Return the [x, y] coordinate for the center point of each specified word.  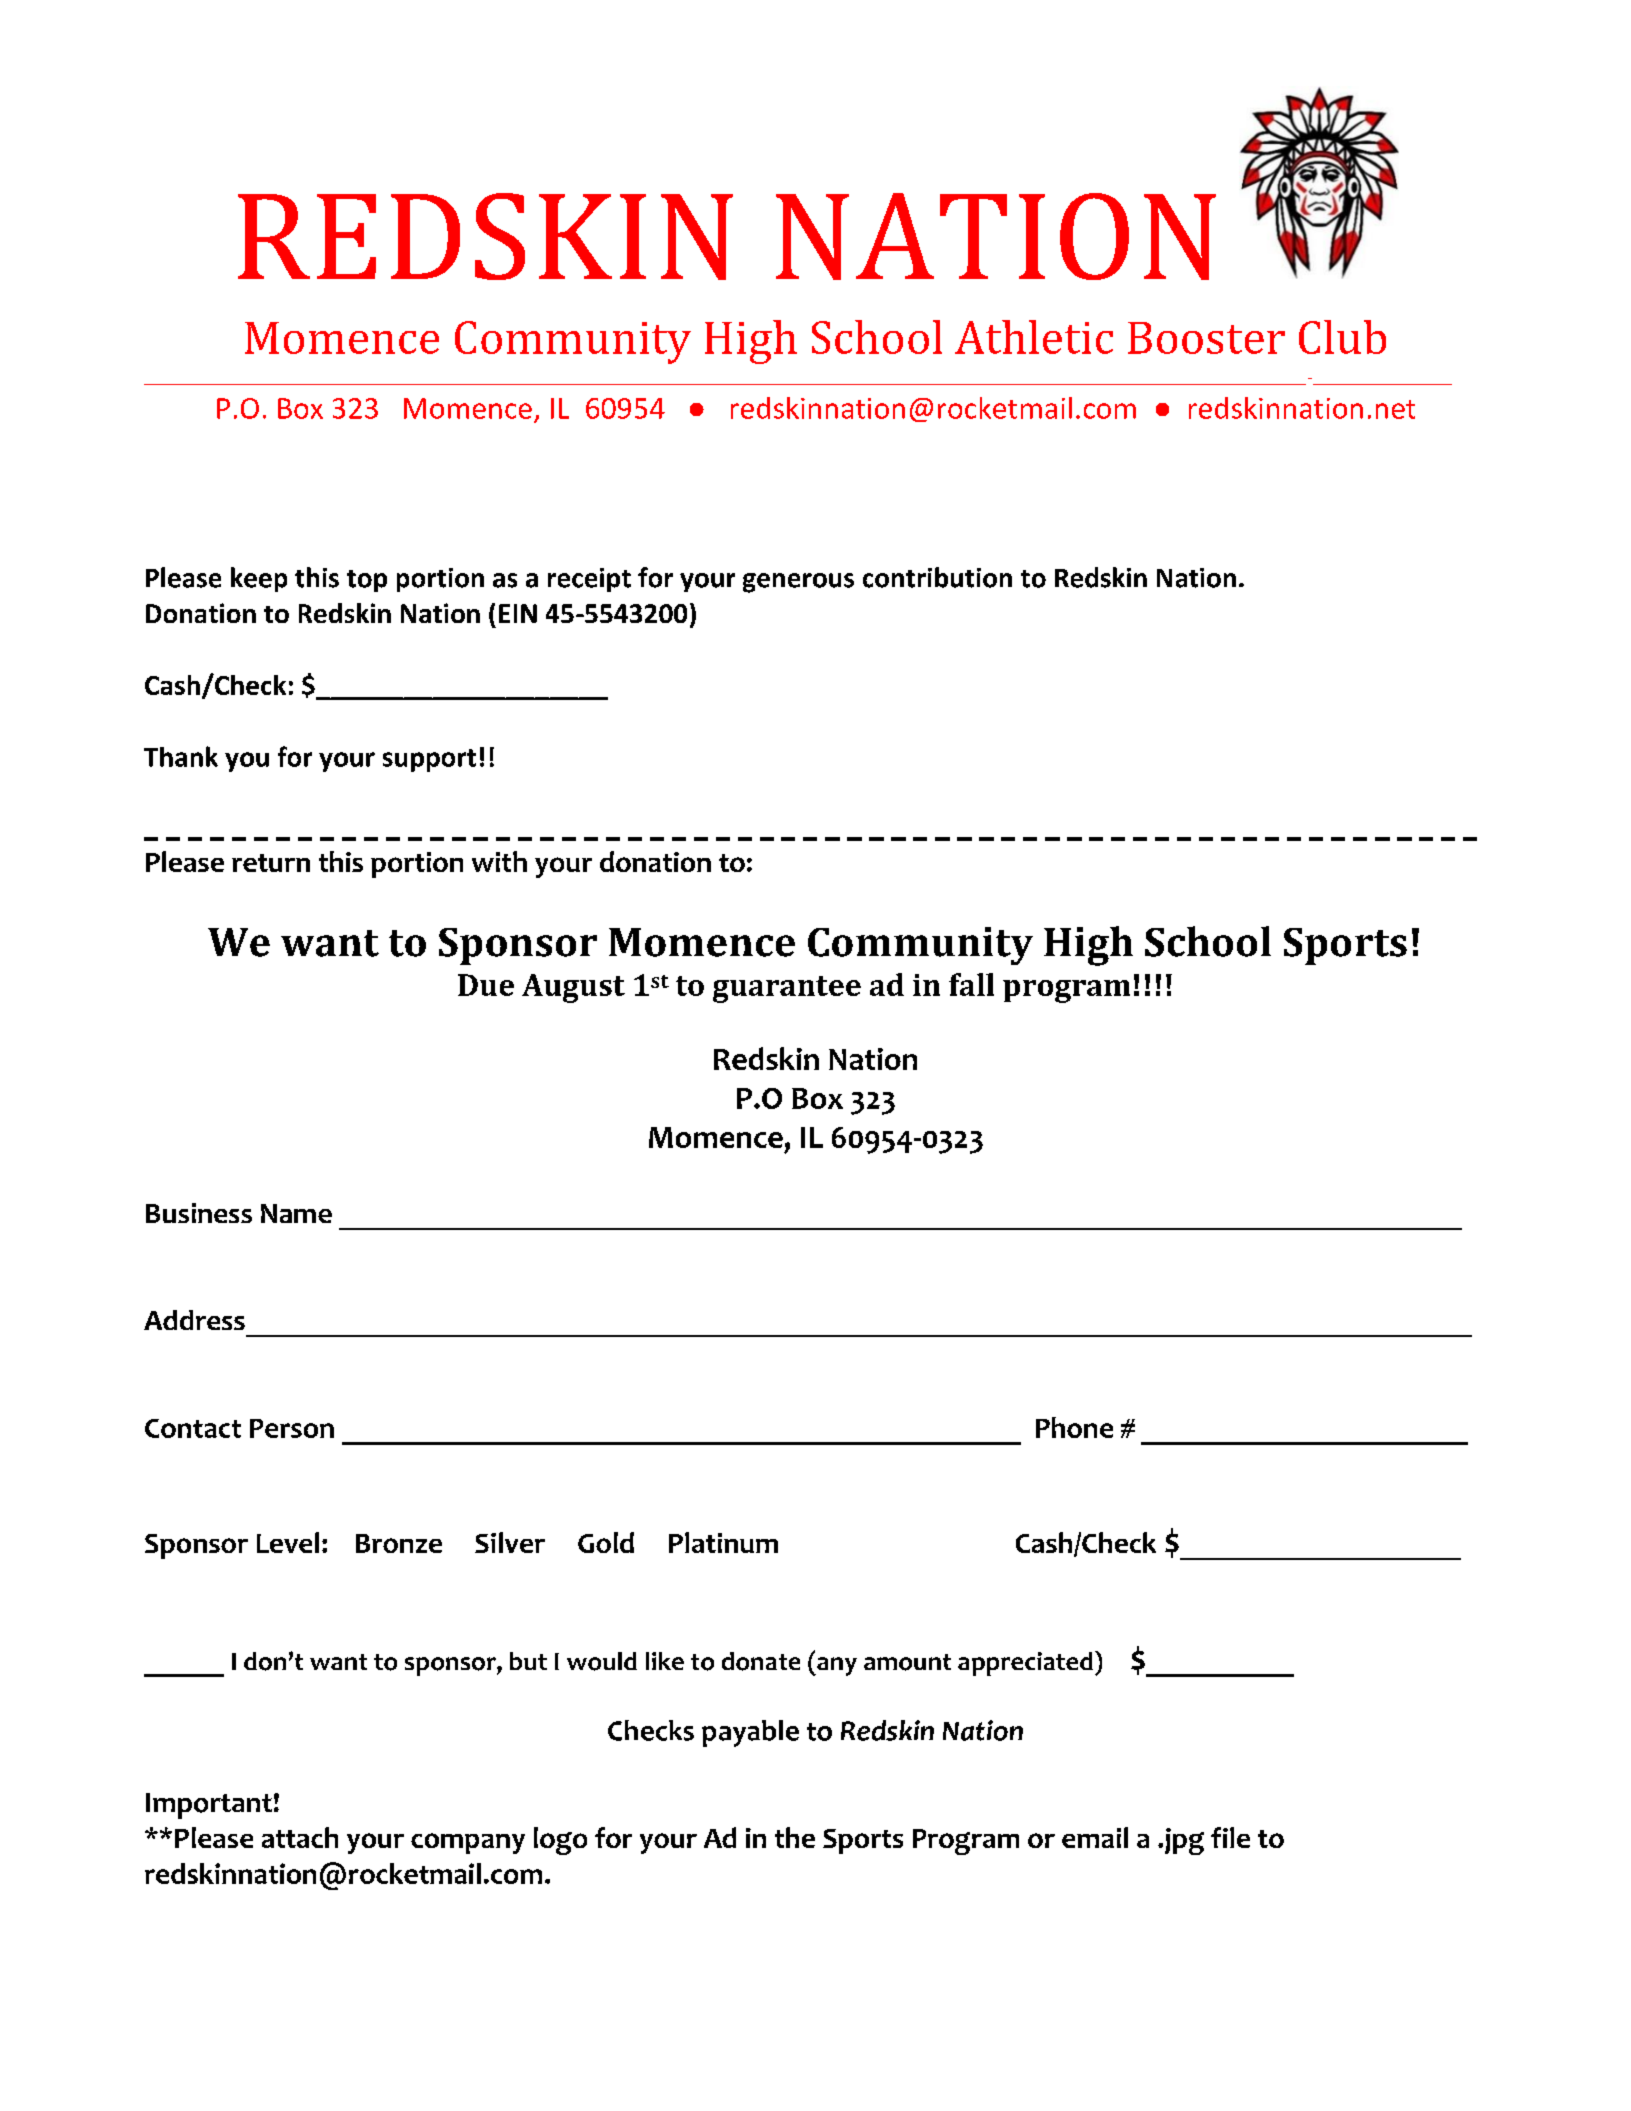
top [367, 581]
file [1230, 1837]
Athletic [1034, 337]
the [795, 1837]
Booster [1206, 338]
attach [300, 1837]
